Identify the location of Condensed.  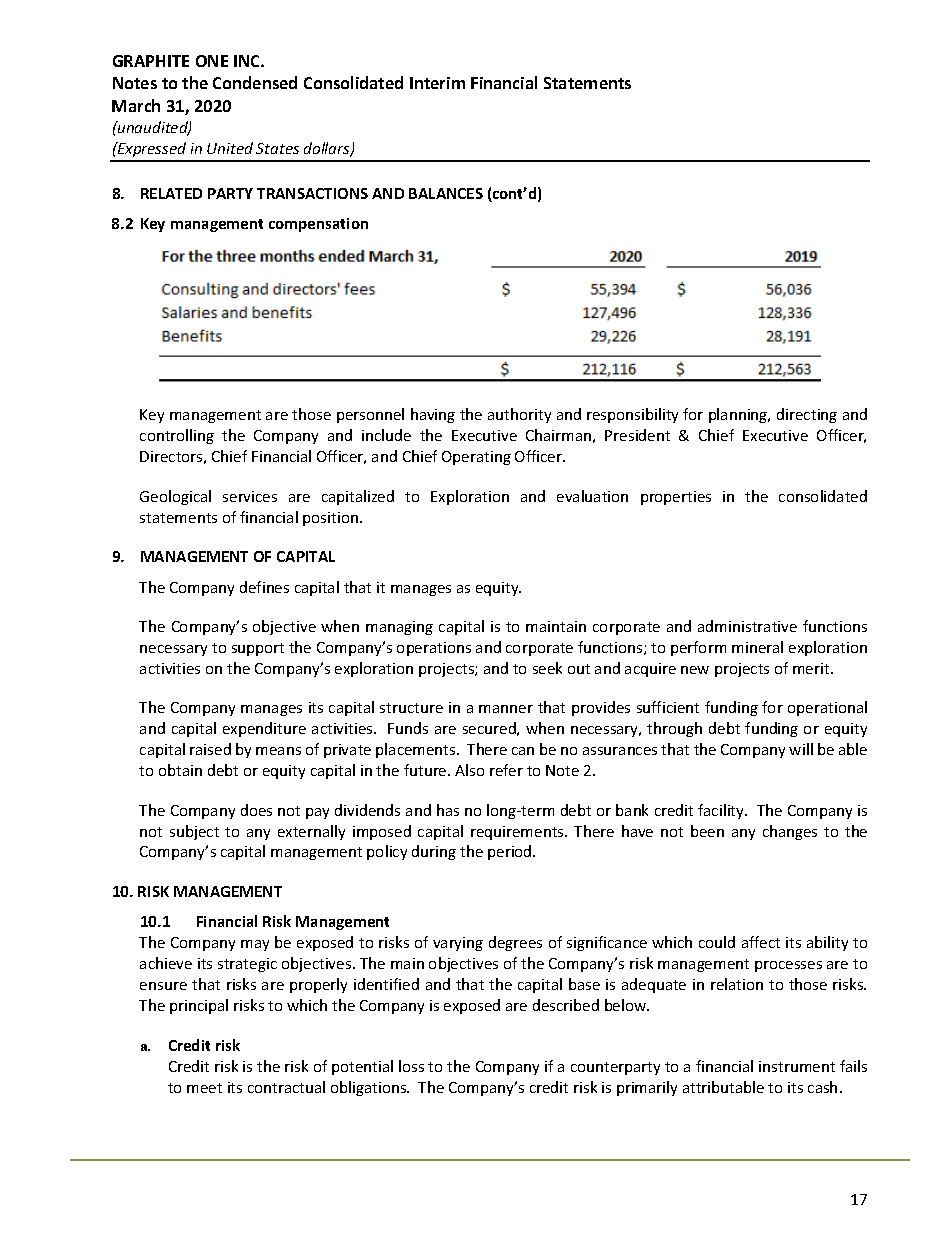
(255, 82).
